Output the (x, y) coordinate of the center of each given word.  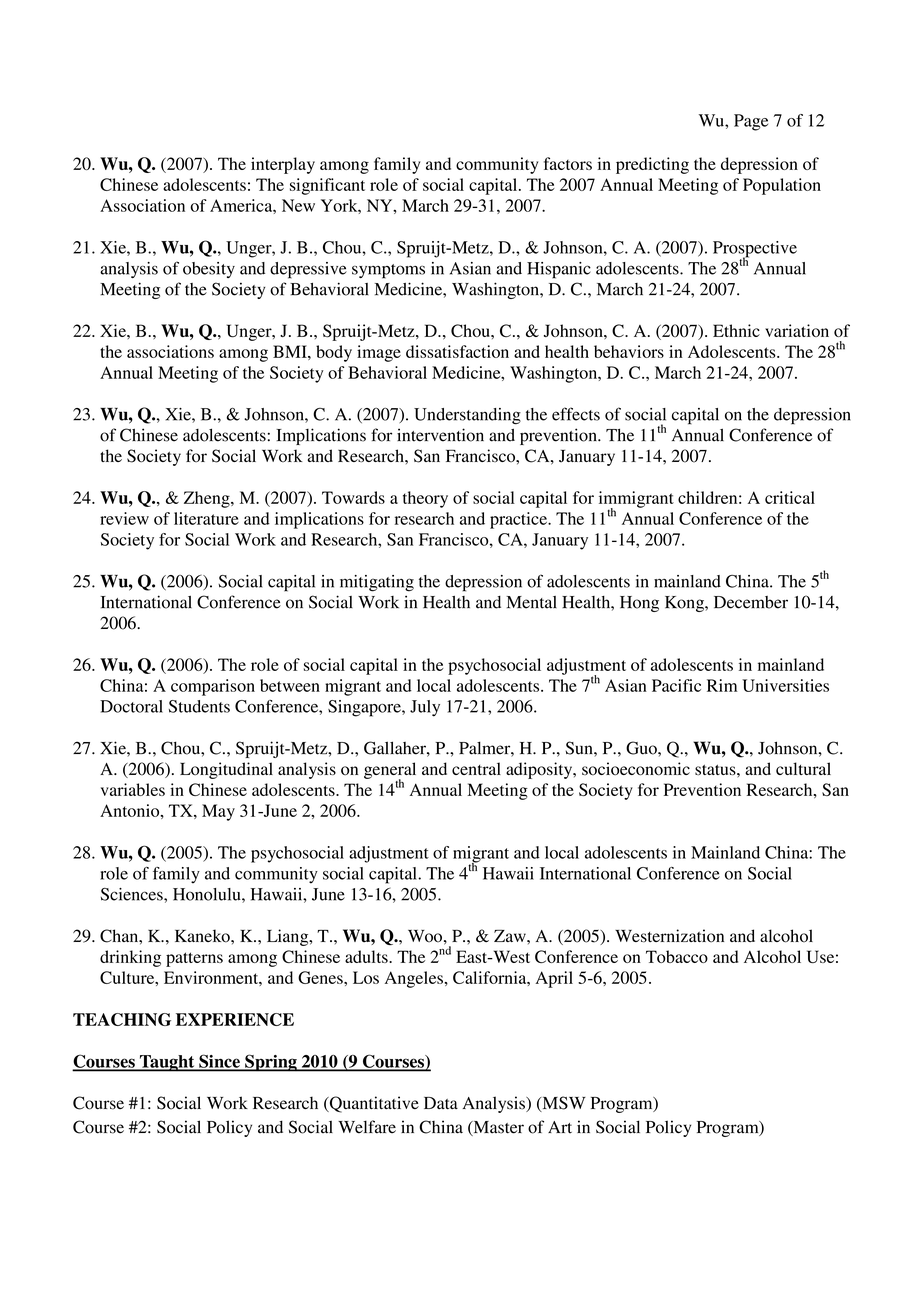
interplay (283, 165)
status (716, 770)
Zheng (208, 499)
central (476, 768)
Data (441, 1103)
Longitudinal (226, 770)
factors (568, 163)
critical (790, 497)
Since (219, 1062)
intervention (440, 435)
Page (751, 122)
